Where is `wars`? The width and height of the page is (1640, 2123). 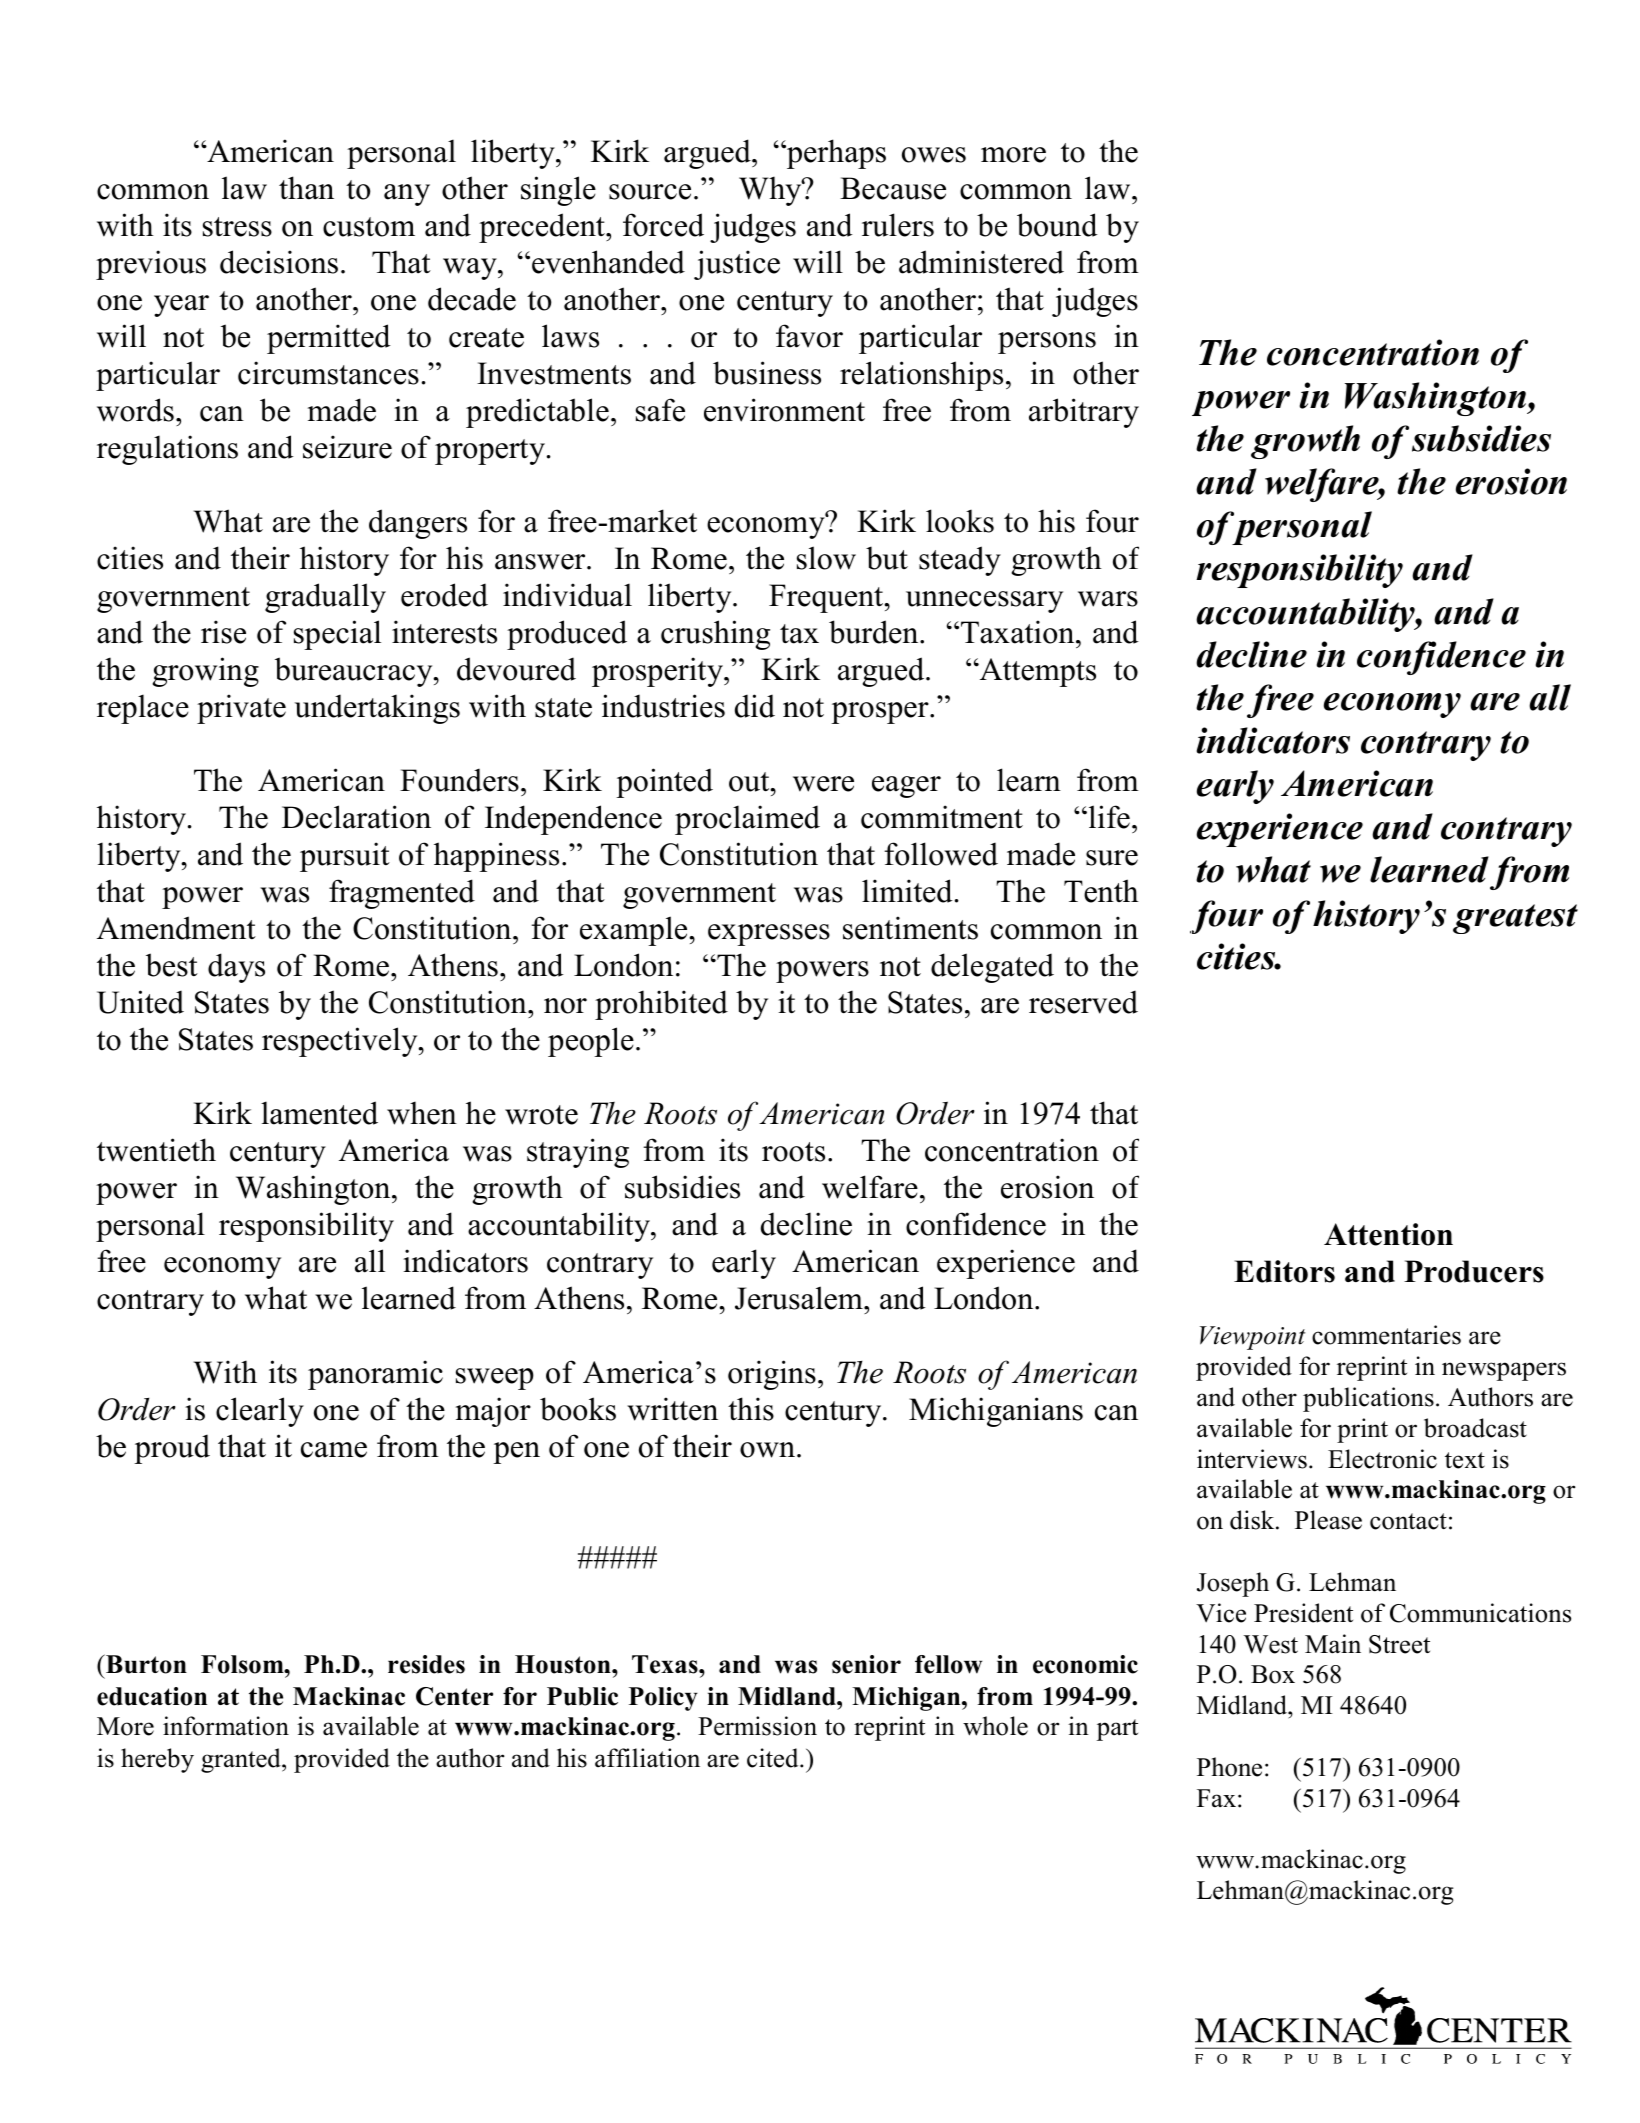
wars is located at coordinates (1108, 599).
